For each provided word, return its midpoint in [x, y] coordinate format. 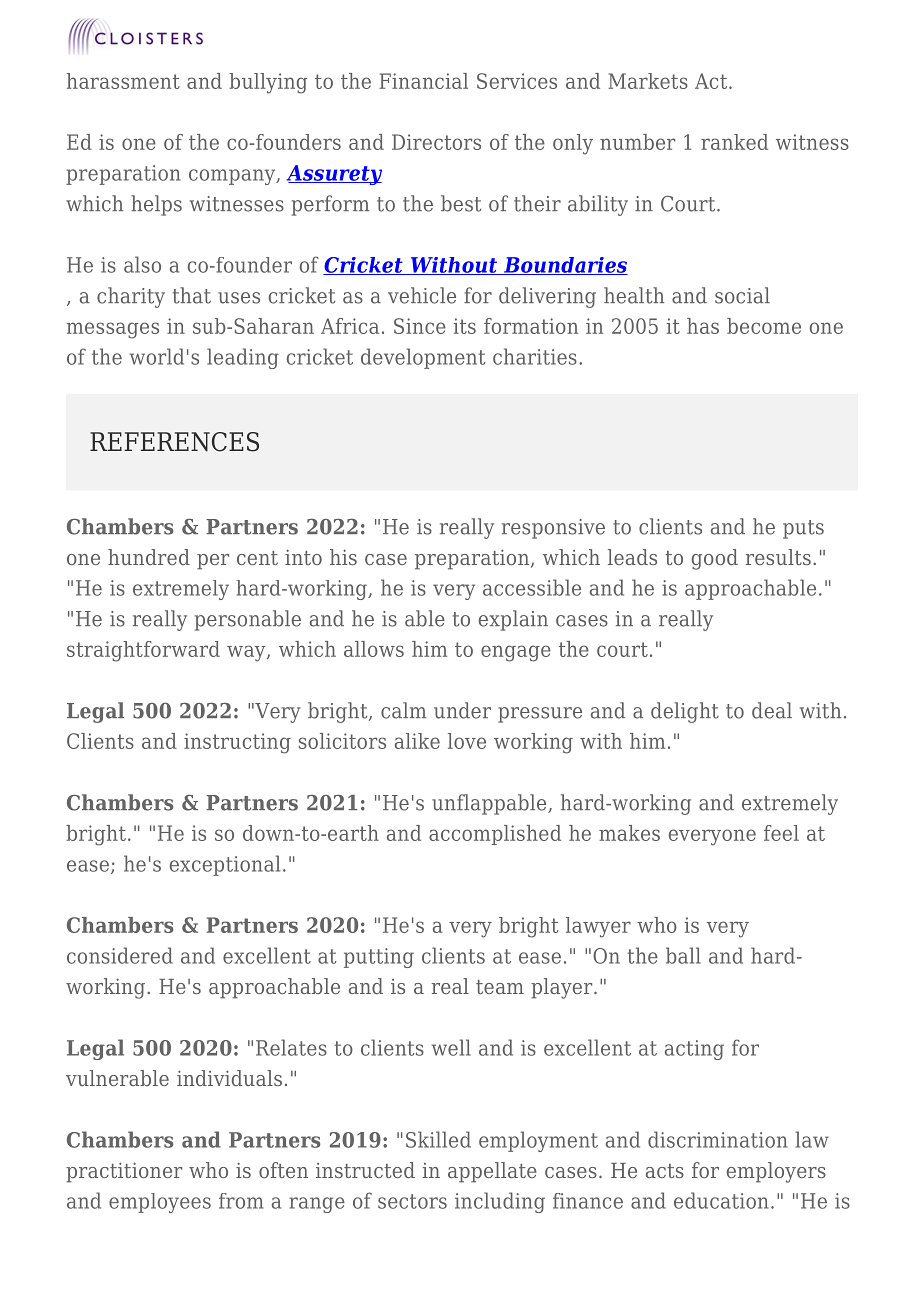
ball [683, 955]
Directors [436, 142]
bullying [268, 83]
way [247, 653]
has [703, 326]
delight [685, 712]
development [423, 358]
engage [516, 653]
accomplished [495, 835]
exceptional [225, 865]
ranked [734, 142]
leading [243, 358]
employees [160, 1203]
